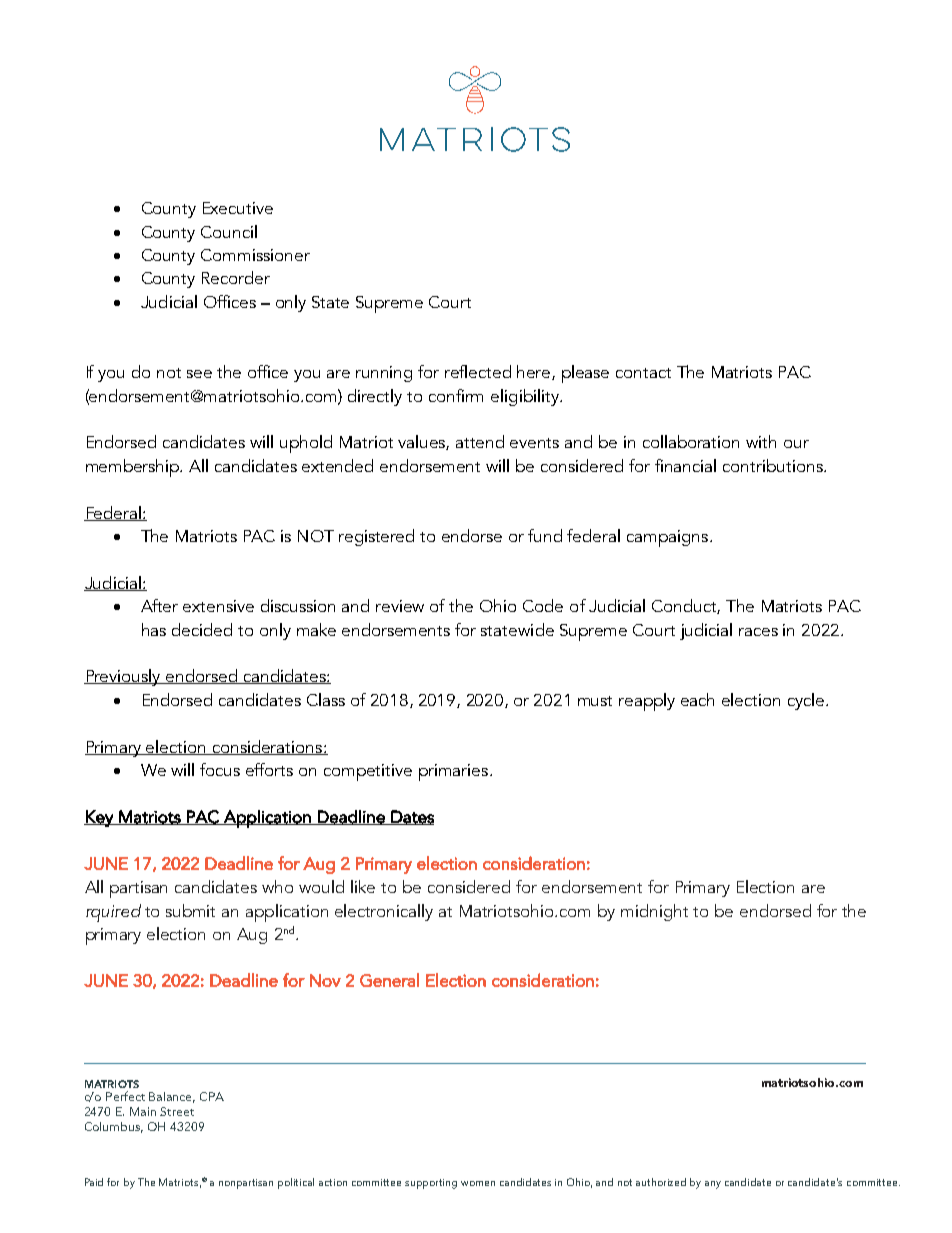 The height and width of the document is (1233, 952). I want to click on Council, so click(229, 231).
